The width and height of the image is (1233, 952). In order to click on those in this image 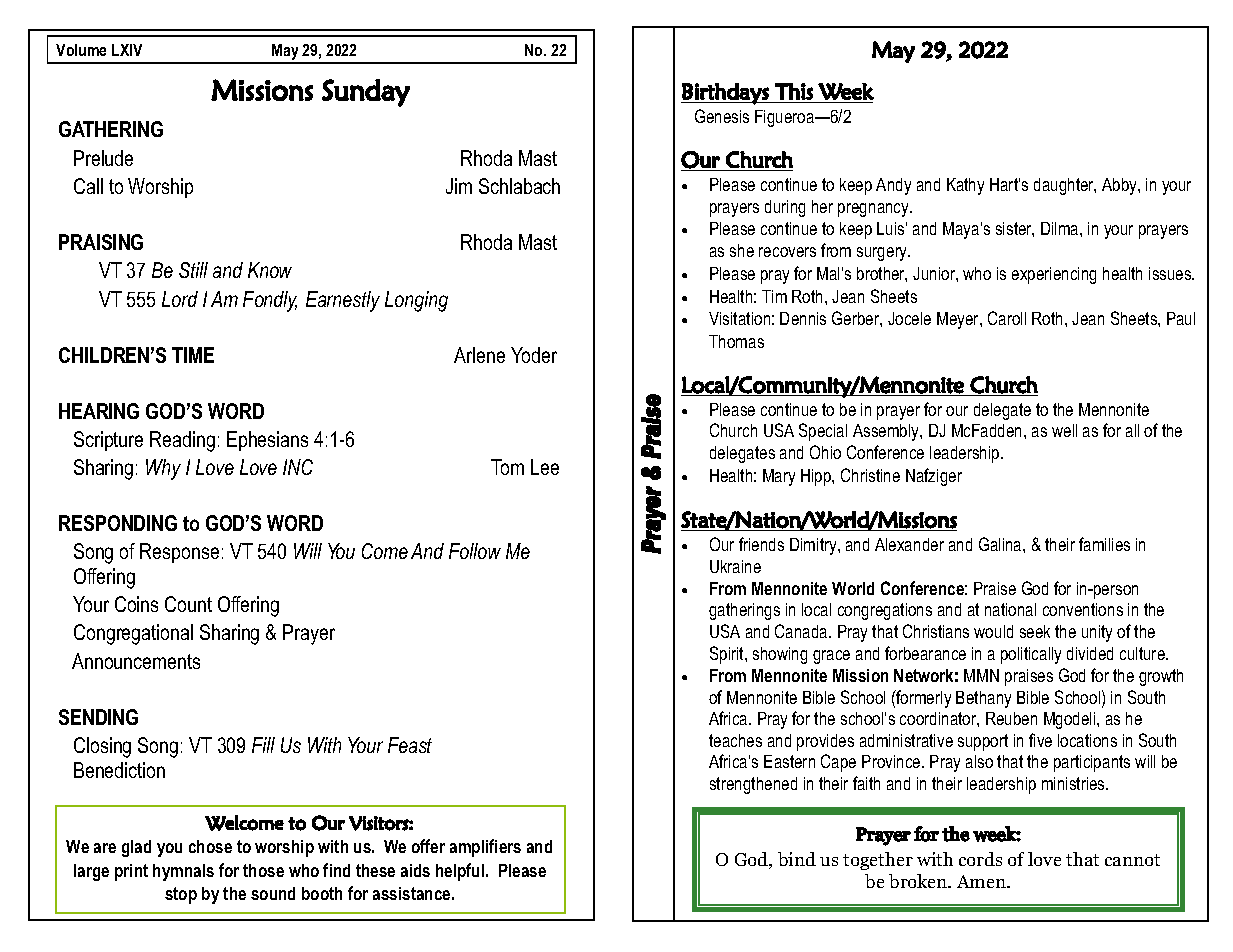, I will do `click(263, 870)`.
